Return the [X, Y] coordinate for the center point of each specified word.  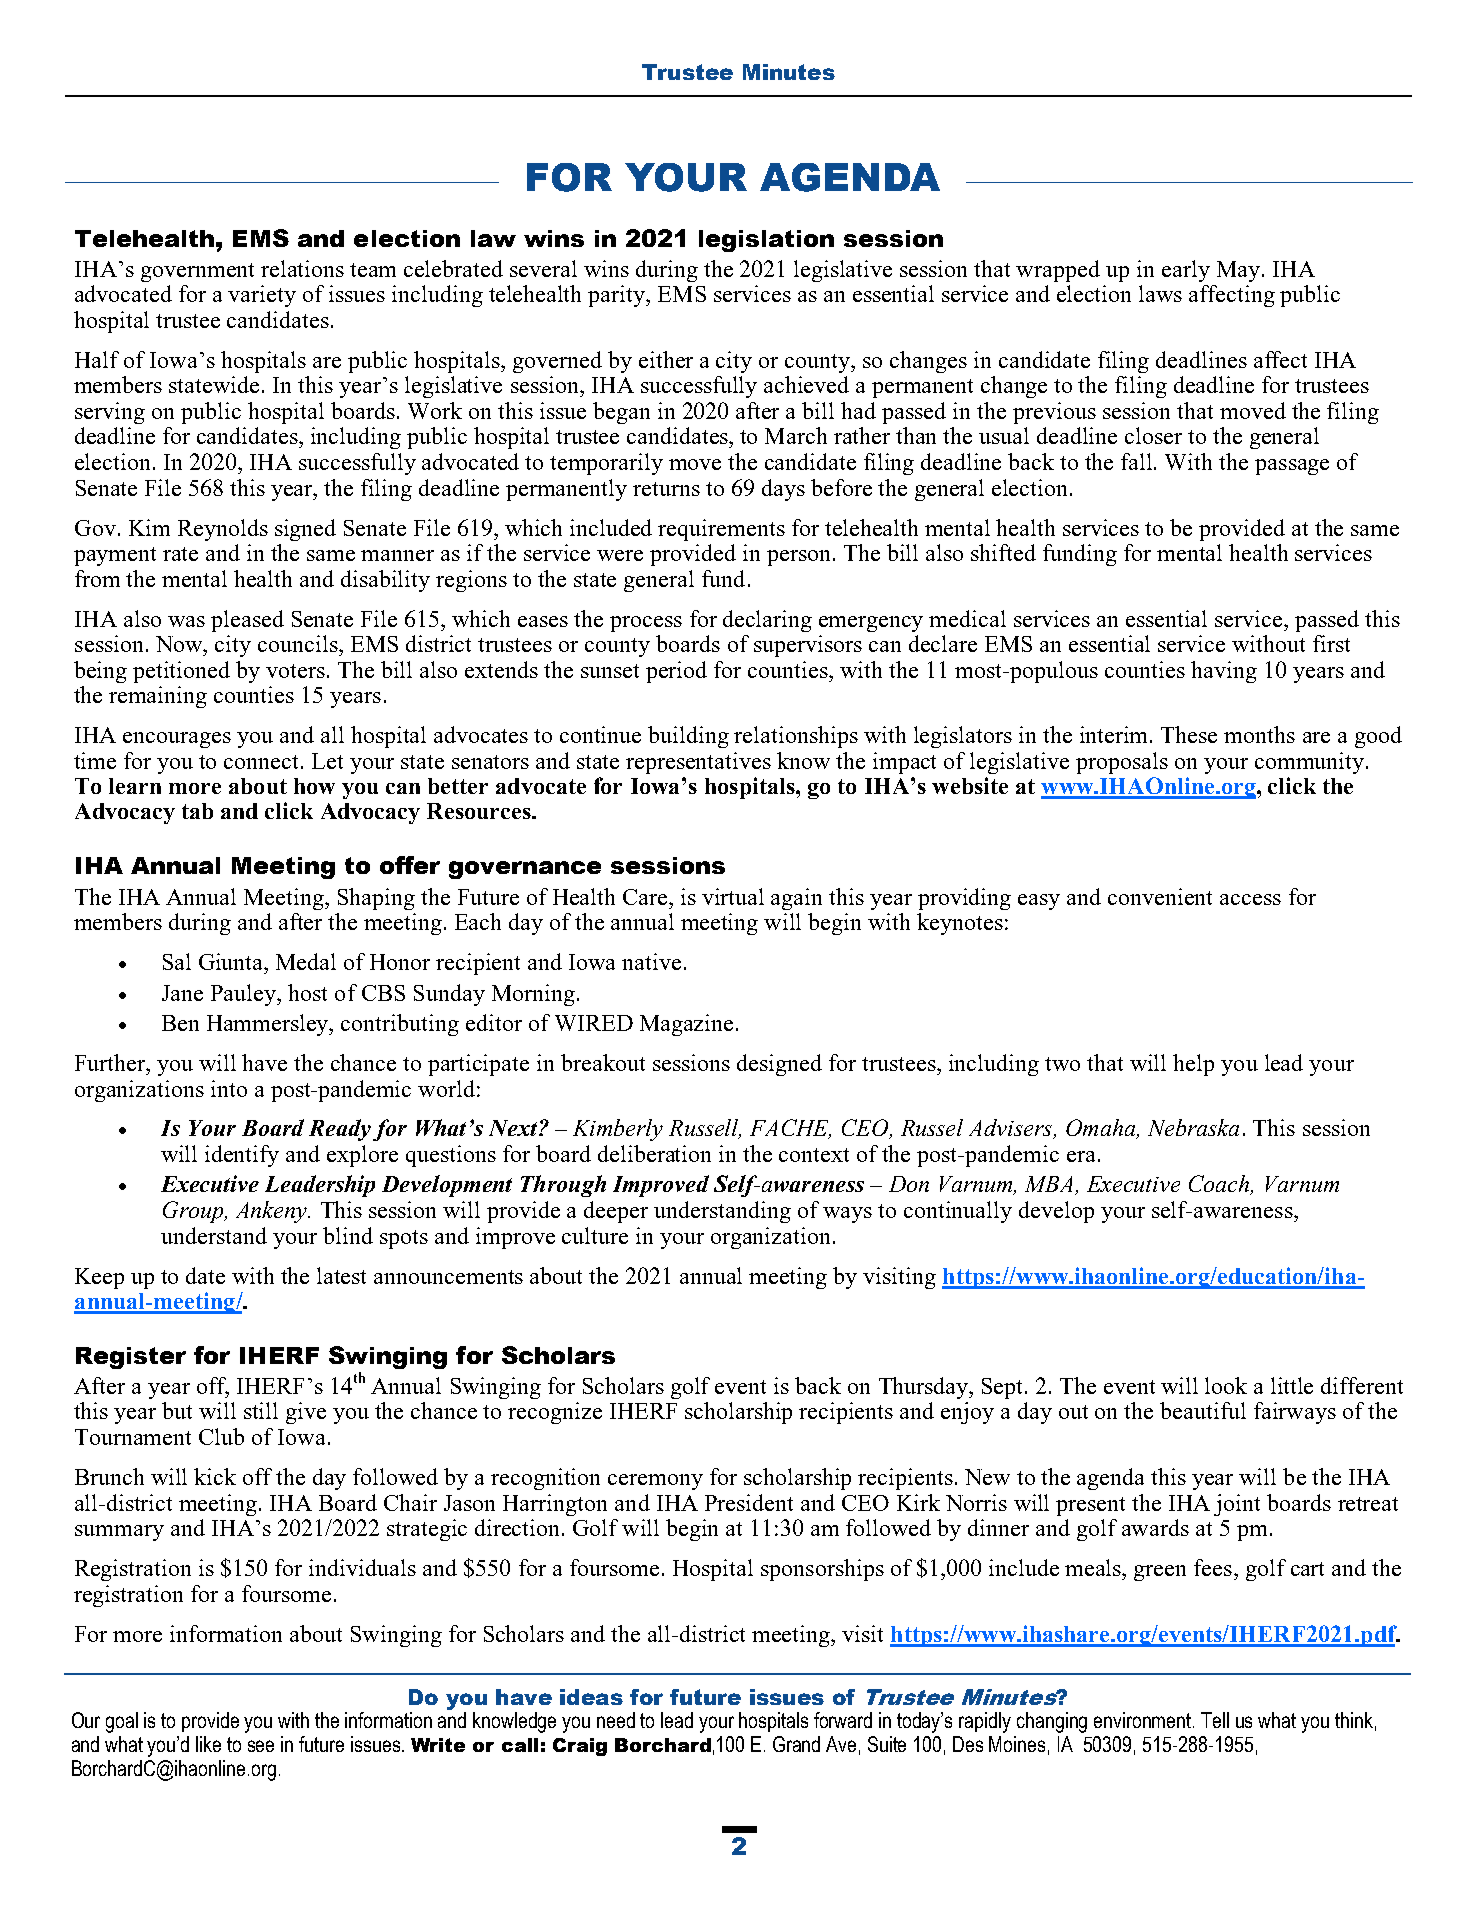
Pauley [245, 995]
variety [262, 296]
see [261, 1746]
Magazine [686, 1025]
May [1238, 271]
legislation [766, 241]
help [1193, 1065]
